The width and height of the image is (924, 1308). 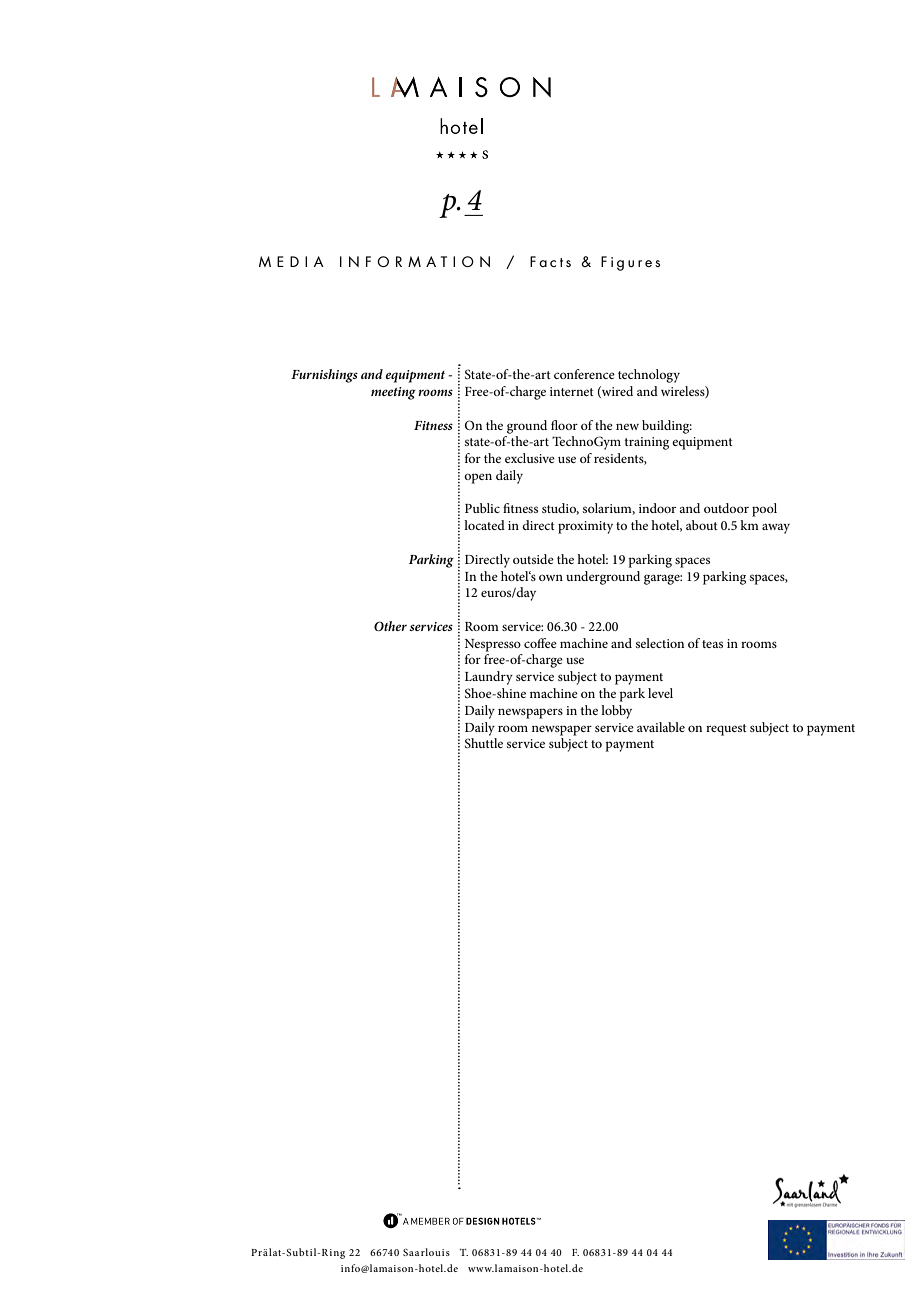 What do you see at coordinates (482, 508) in the image?
I see `Public` at bounding box center [482, 508].
